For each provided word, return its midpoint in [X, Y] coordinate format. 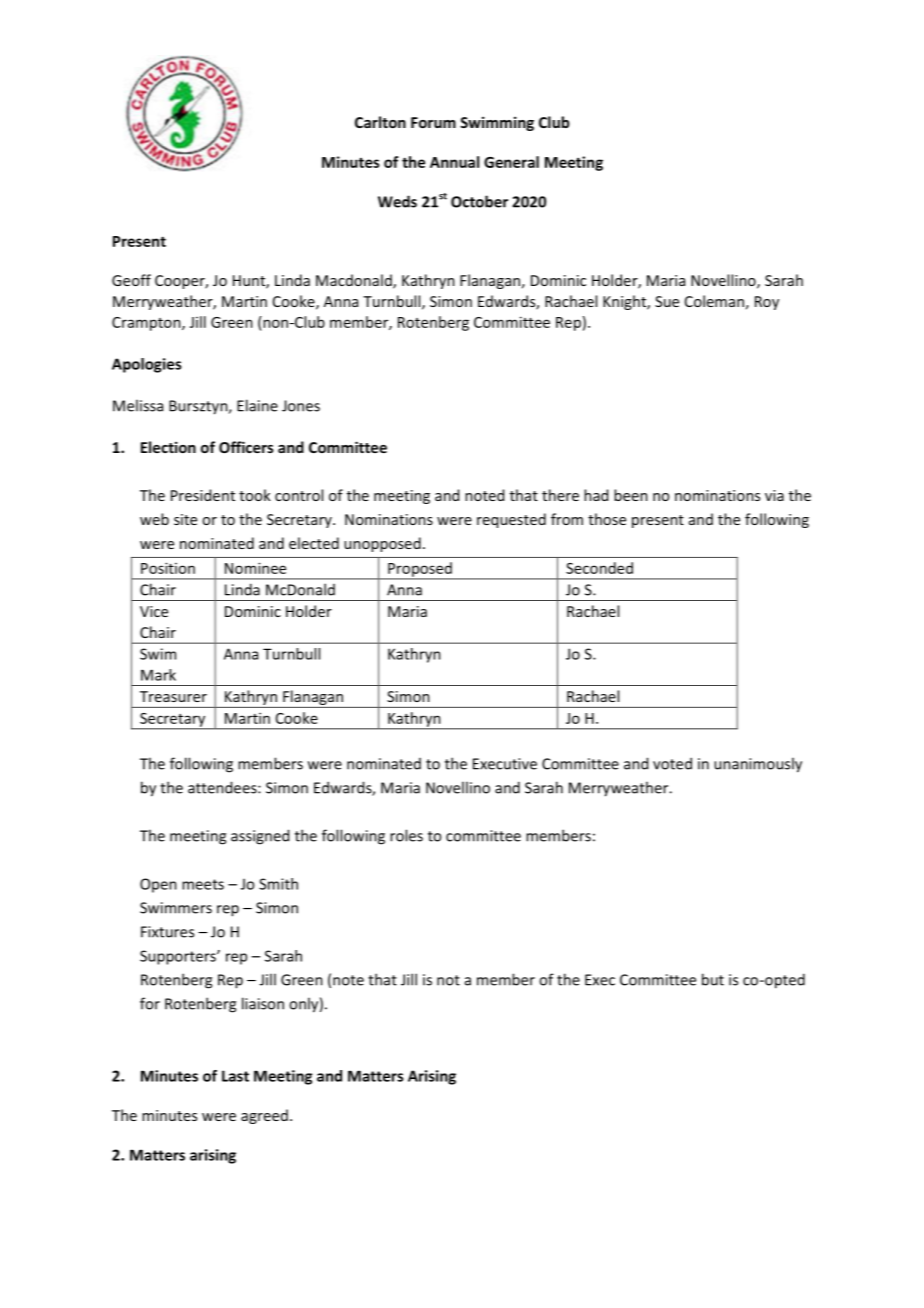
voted [672, 763]
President [203, 495]
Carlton [380, 122]
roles [406, 835]
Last [235, 1076]
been [631, 495]
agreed [264, 1116]
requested [511, 520]
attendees [223, 787]
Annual [454, 162]
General [511, 162]
